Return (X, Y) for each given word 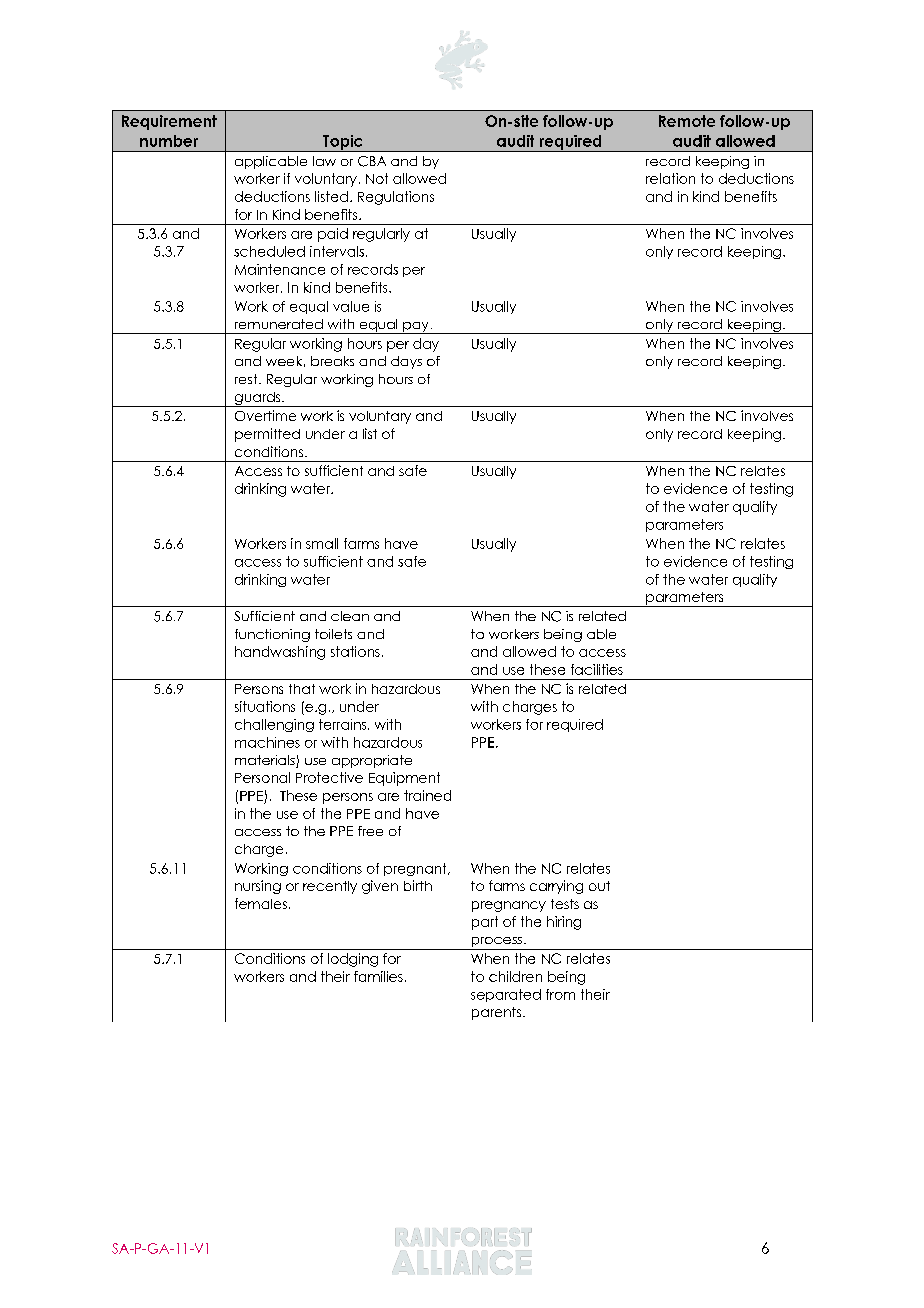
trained (427, 795)
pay (416, 328)
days (406, 362)
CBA (372, 161)
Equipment (404, 779)
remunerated (279, 324)
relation (670, 178)
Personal (262, 777)
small (322, 543)
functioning (272, 635)
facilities (597, 669)
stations (355, 651)
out (599, 886)
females (261, 903)
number (169, 141)
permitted (267, 435)
